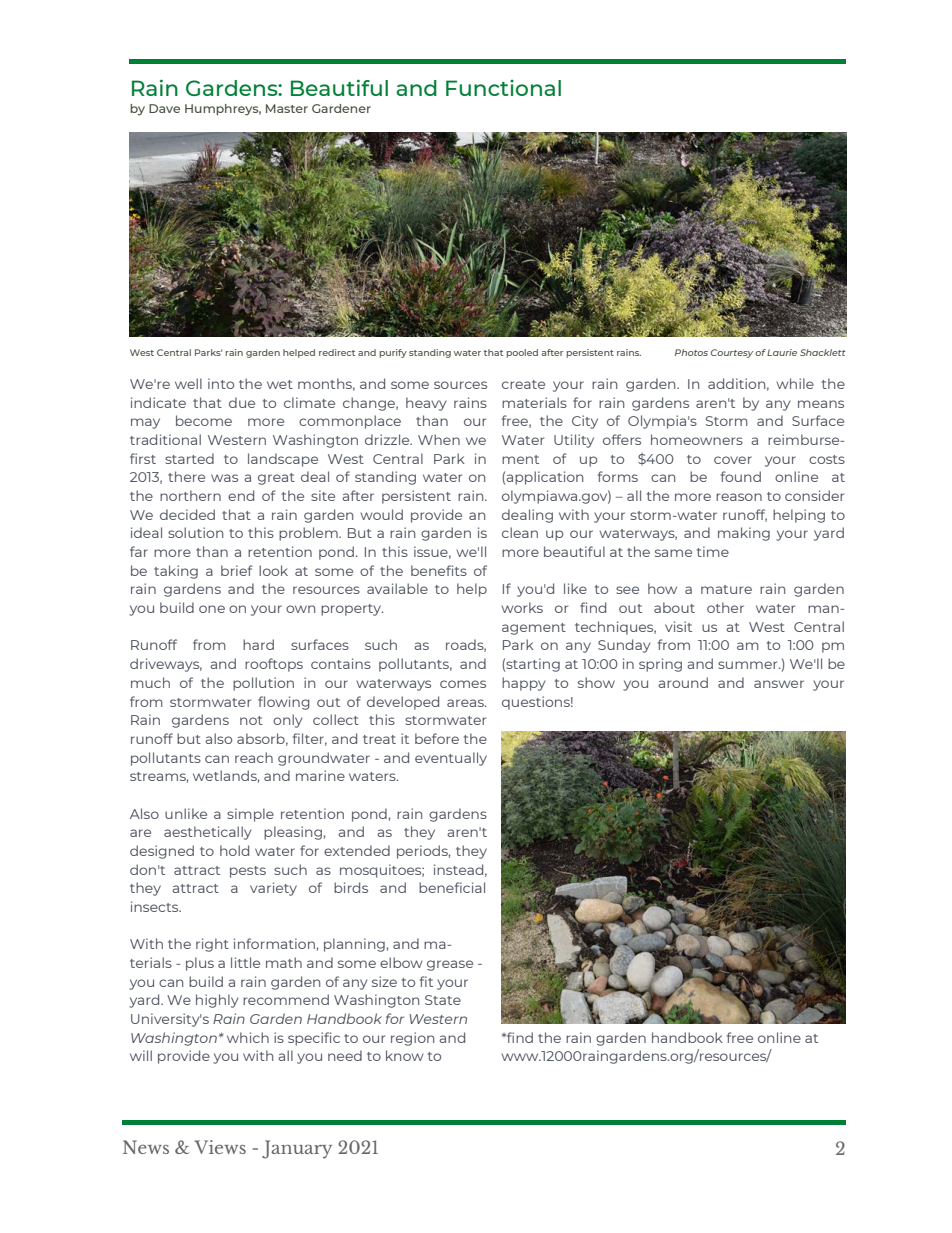 The height and width of the screenshot is (1233, 952). Describe the element at coordinates (732, 353) in the screenshot. I see `Courtesy` at that location.
